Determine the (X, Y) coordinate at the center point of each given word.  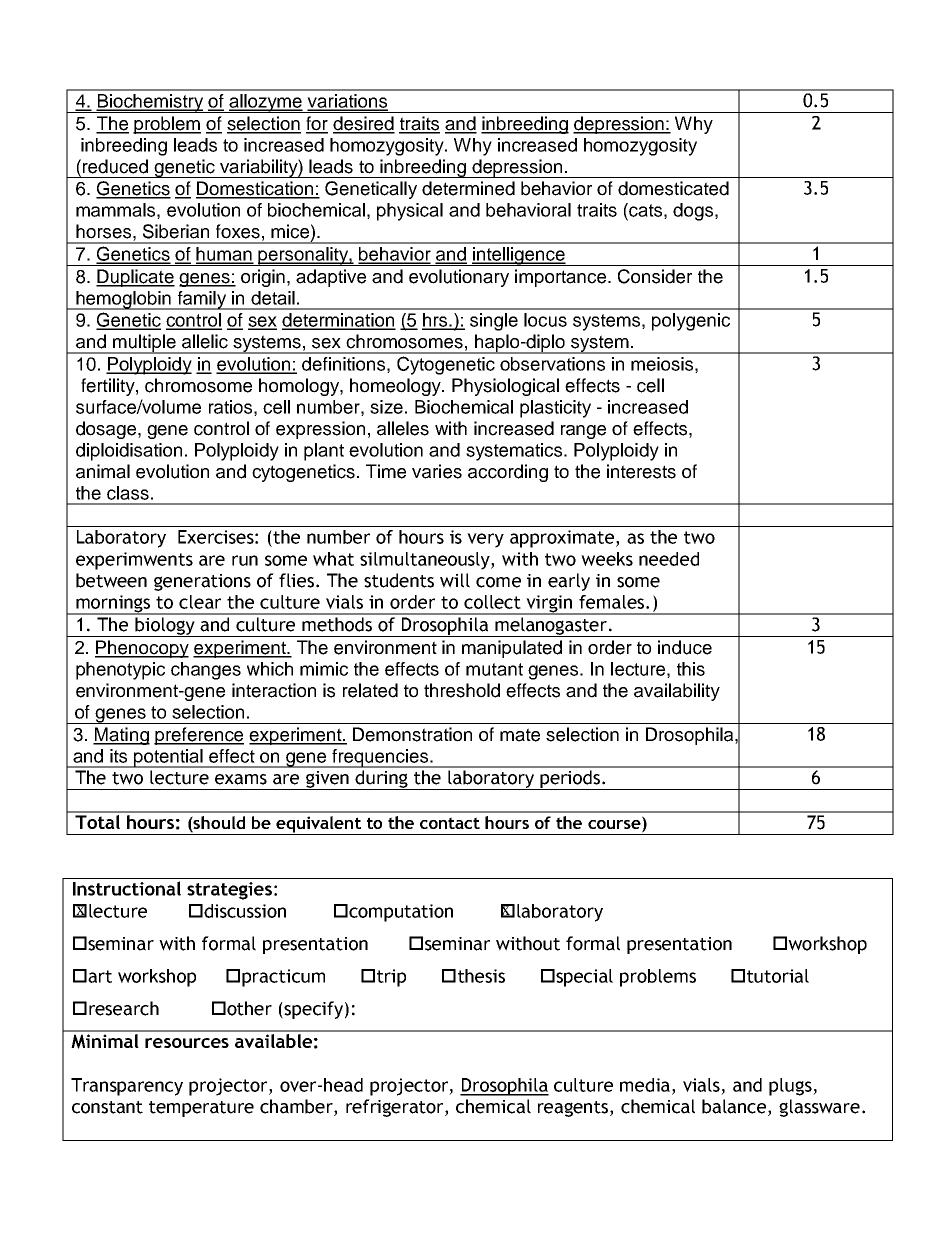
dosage (107, 430)
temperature (201, 1109)
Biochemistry (150, 103)
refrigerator (396, 1108)
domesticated (673, 188)
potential (168, 758)
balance (735, 1107)
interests (641, 471)
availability (677, 692)
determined (468, 188)
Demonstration (412, 734)
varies (437, 471)
